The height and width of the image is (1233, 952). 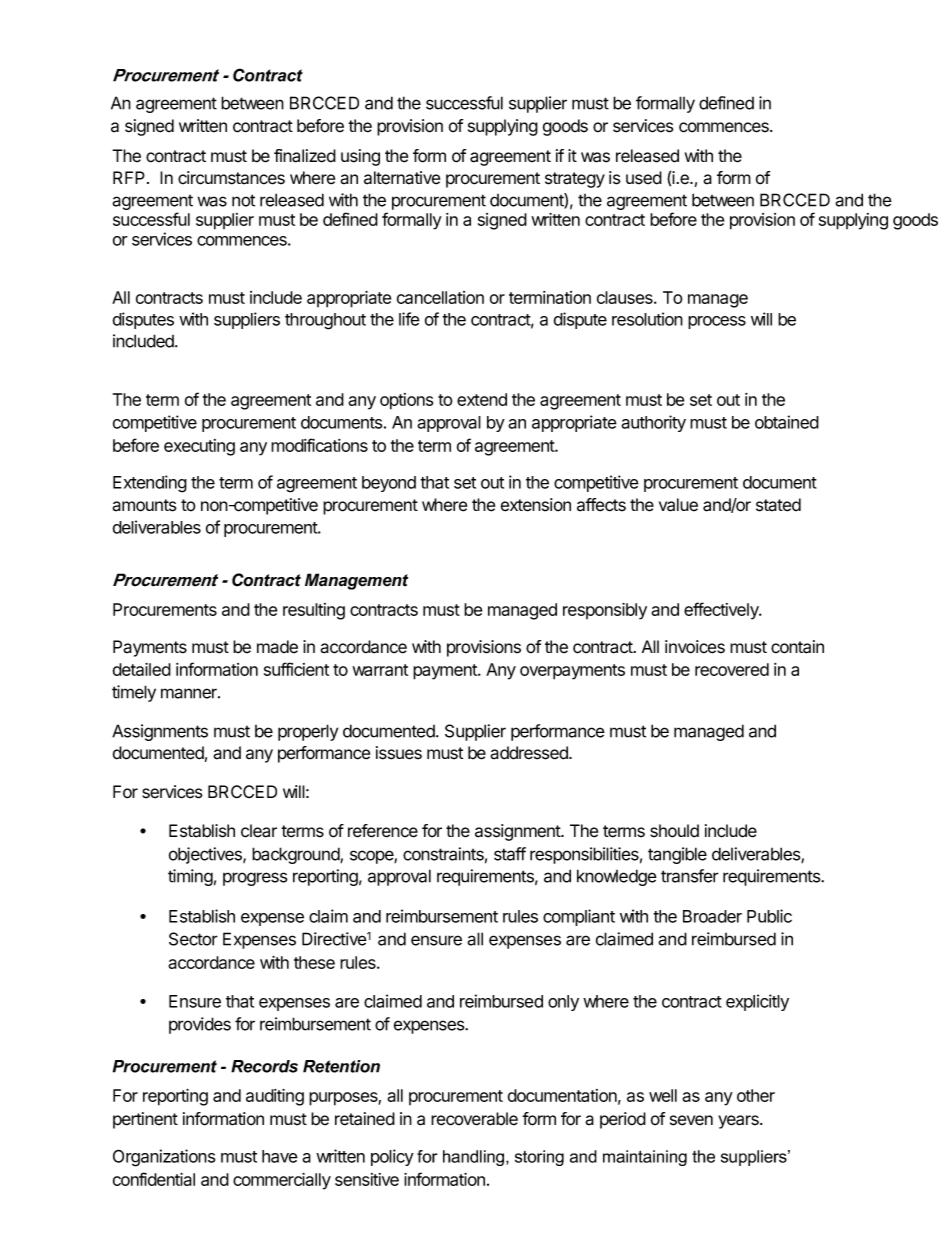 I want to click on Organizations, so click(x=164, y=1158).
